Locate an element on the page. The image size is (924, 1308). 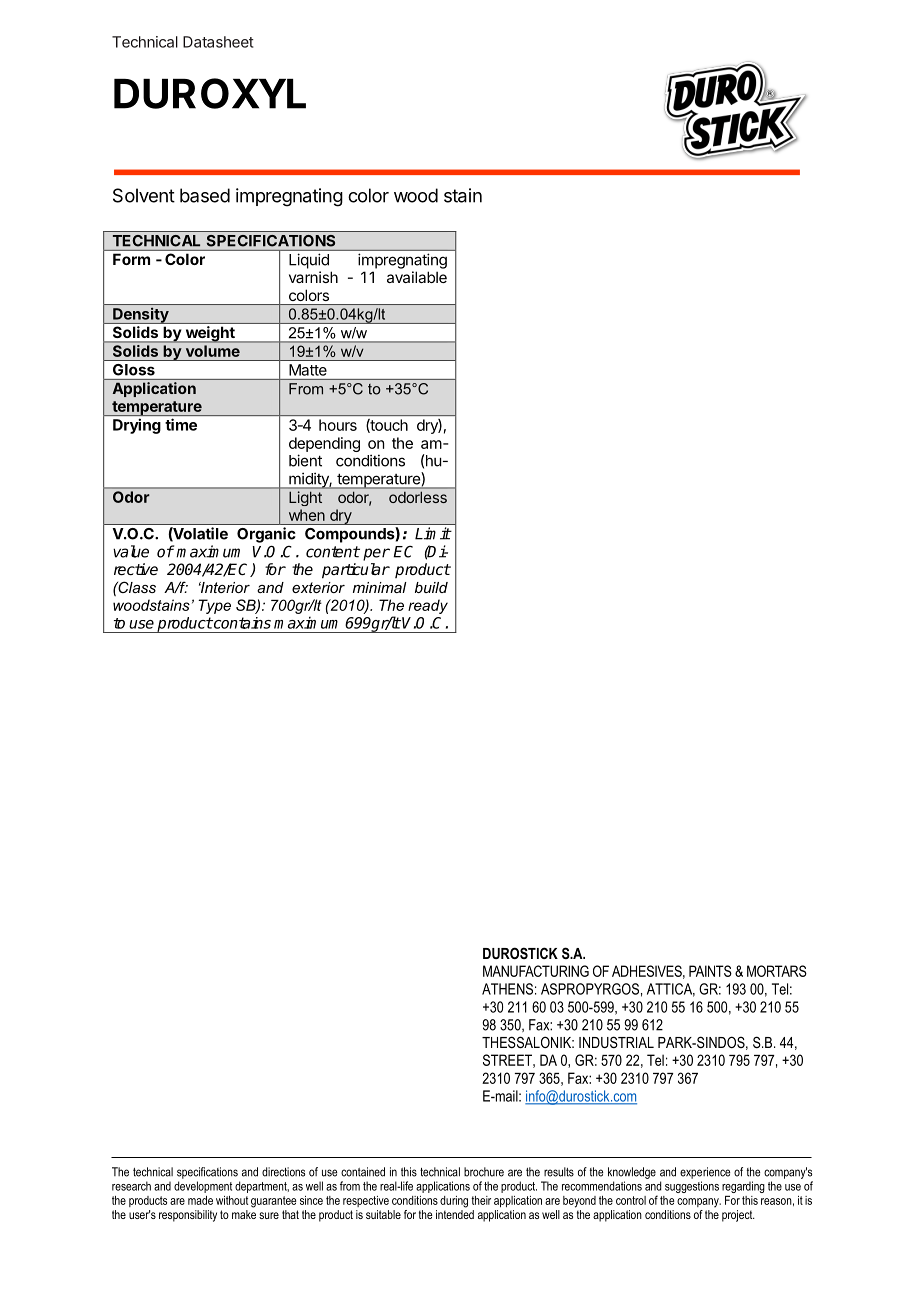
varnish is located at coordinates (313, 277).
